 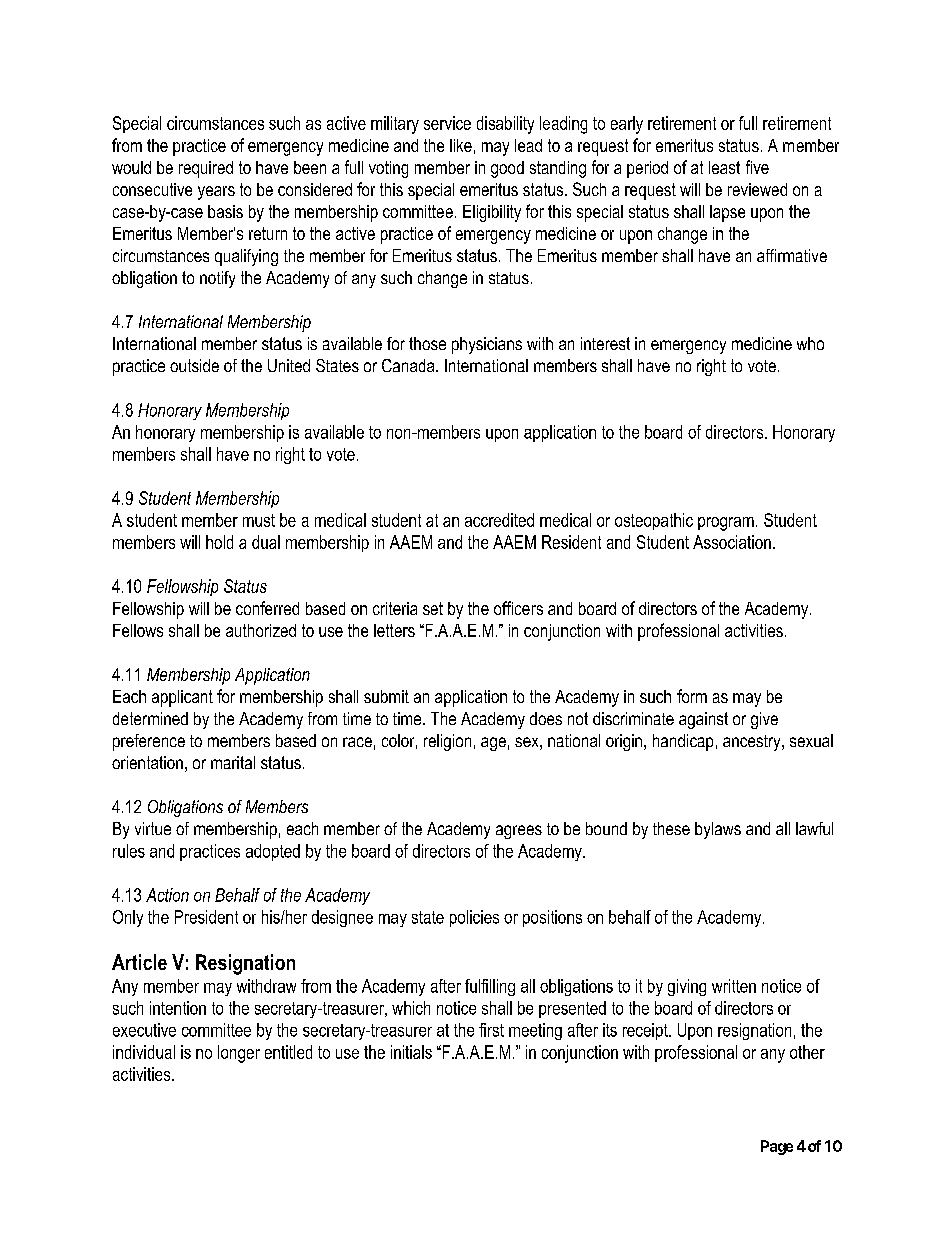 I want to click on who, so click(x=810, y=343).
